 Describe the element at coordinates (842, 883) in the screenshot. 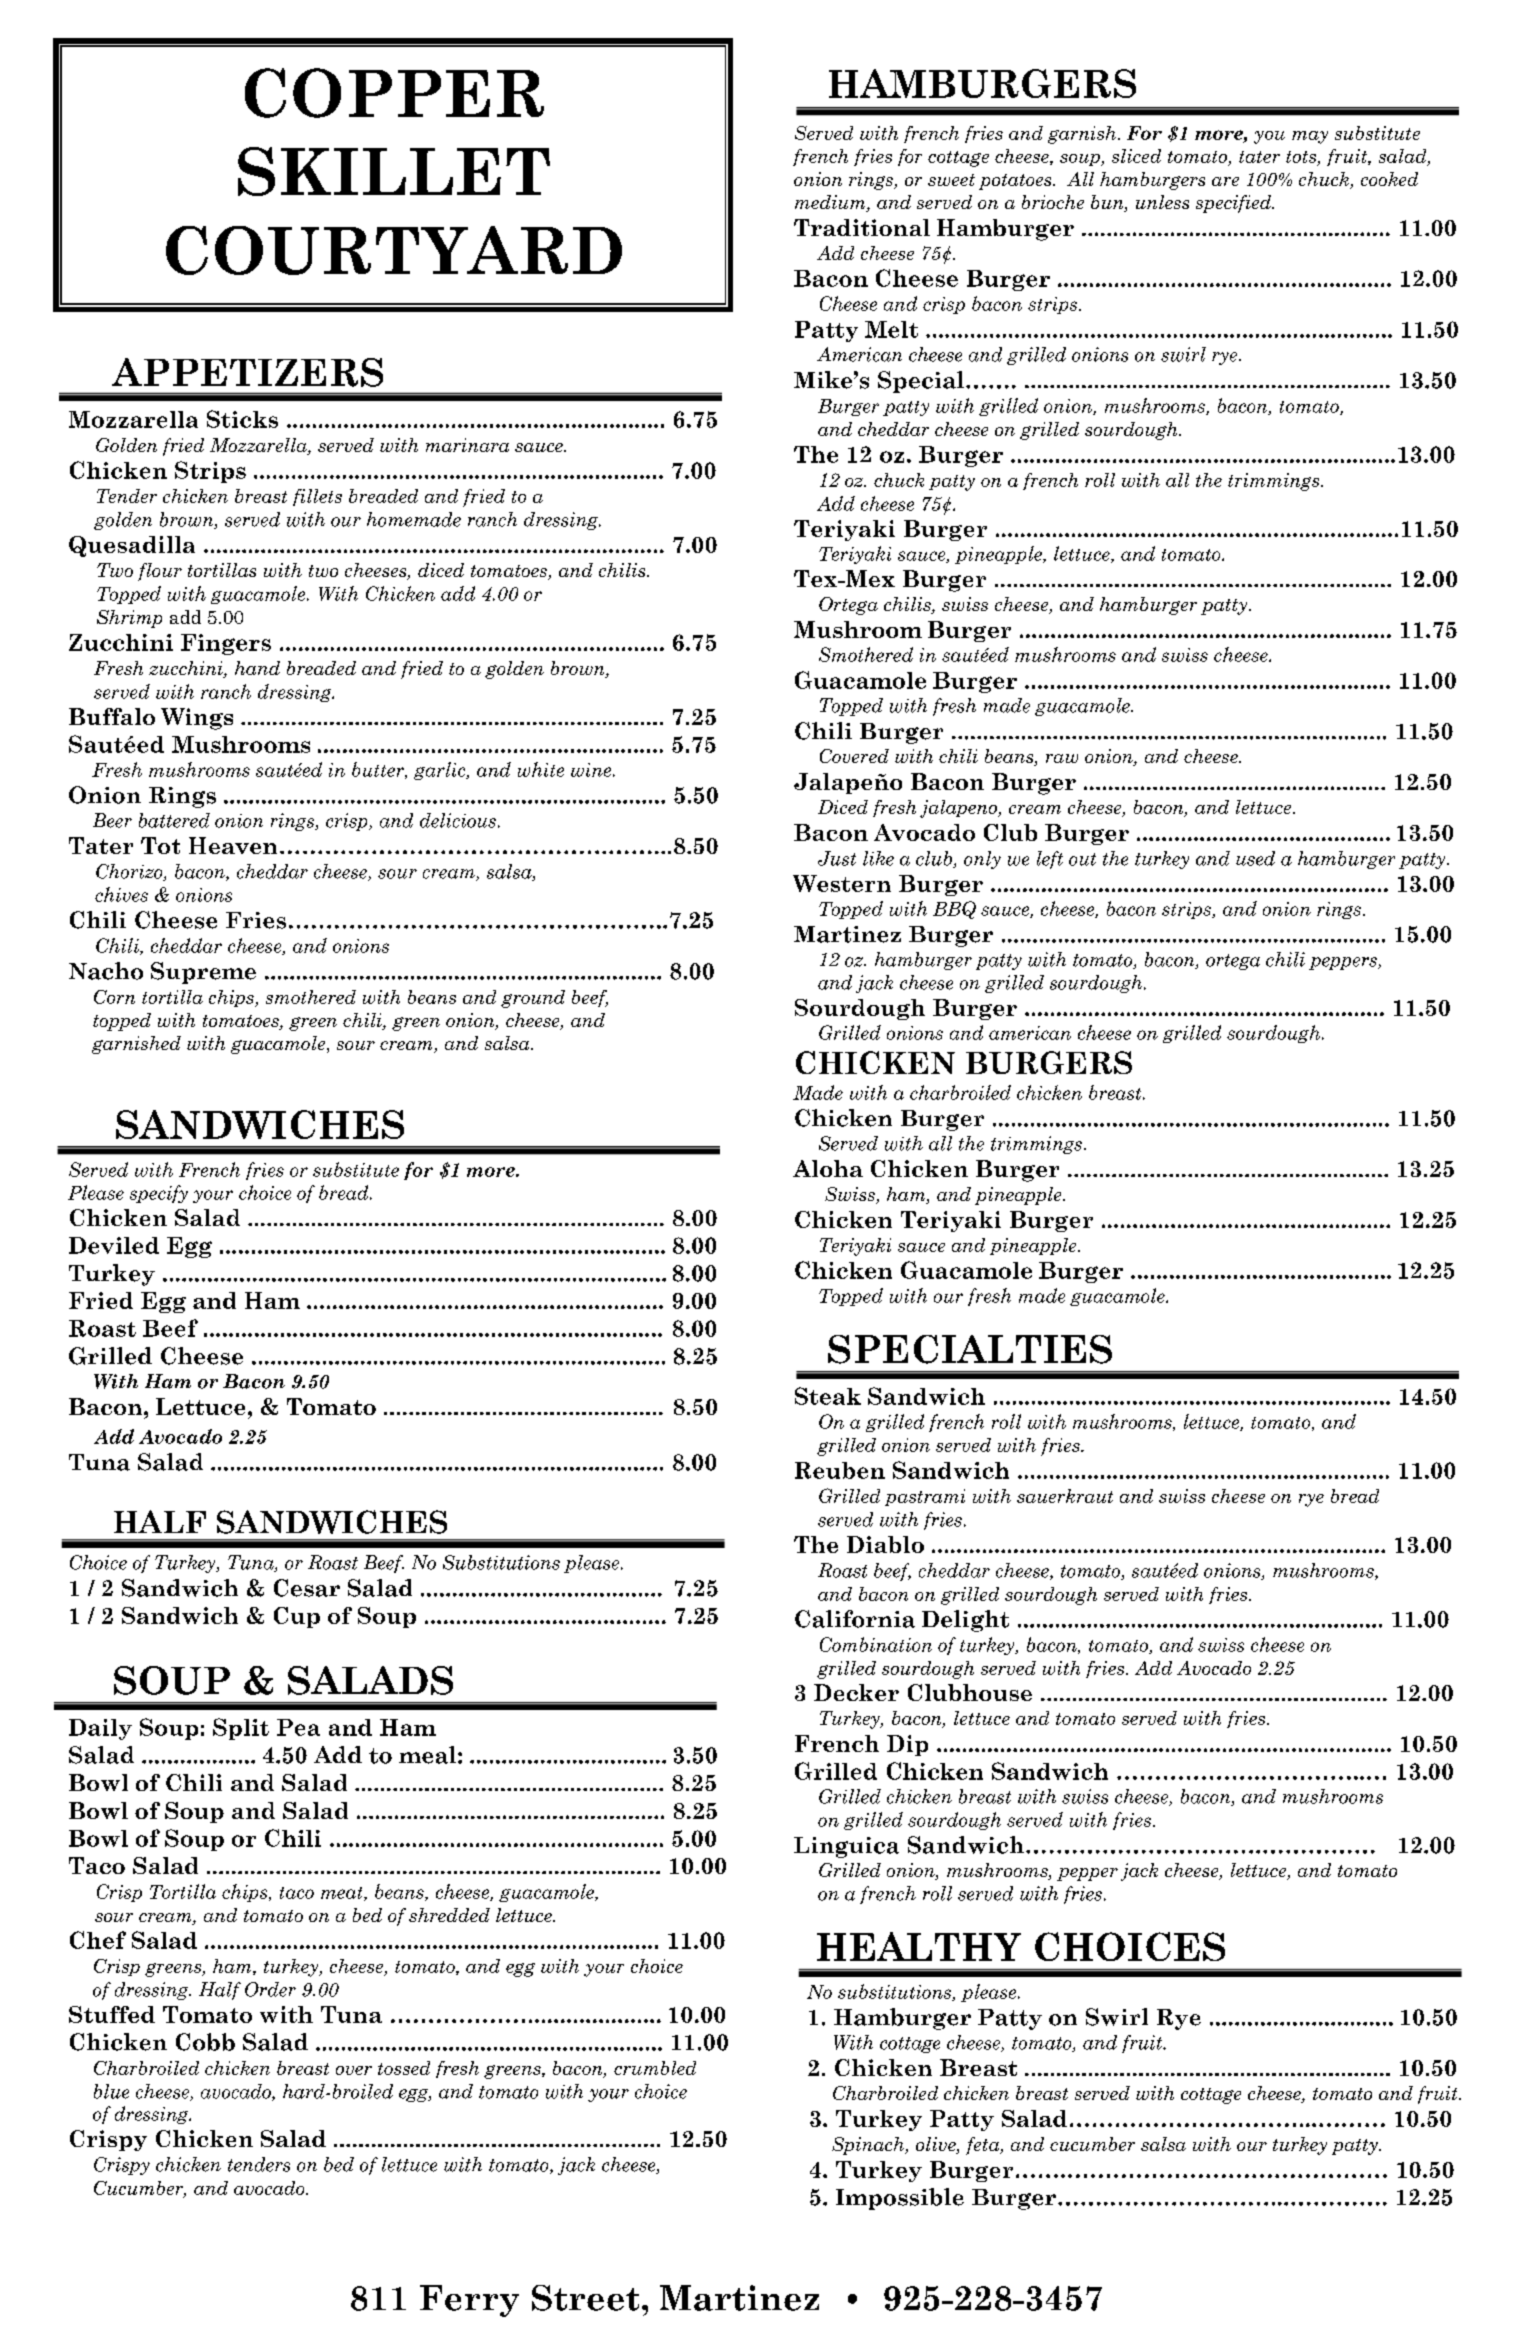

I see `Western` at that location.
